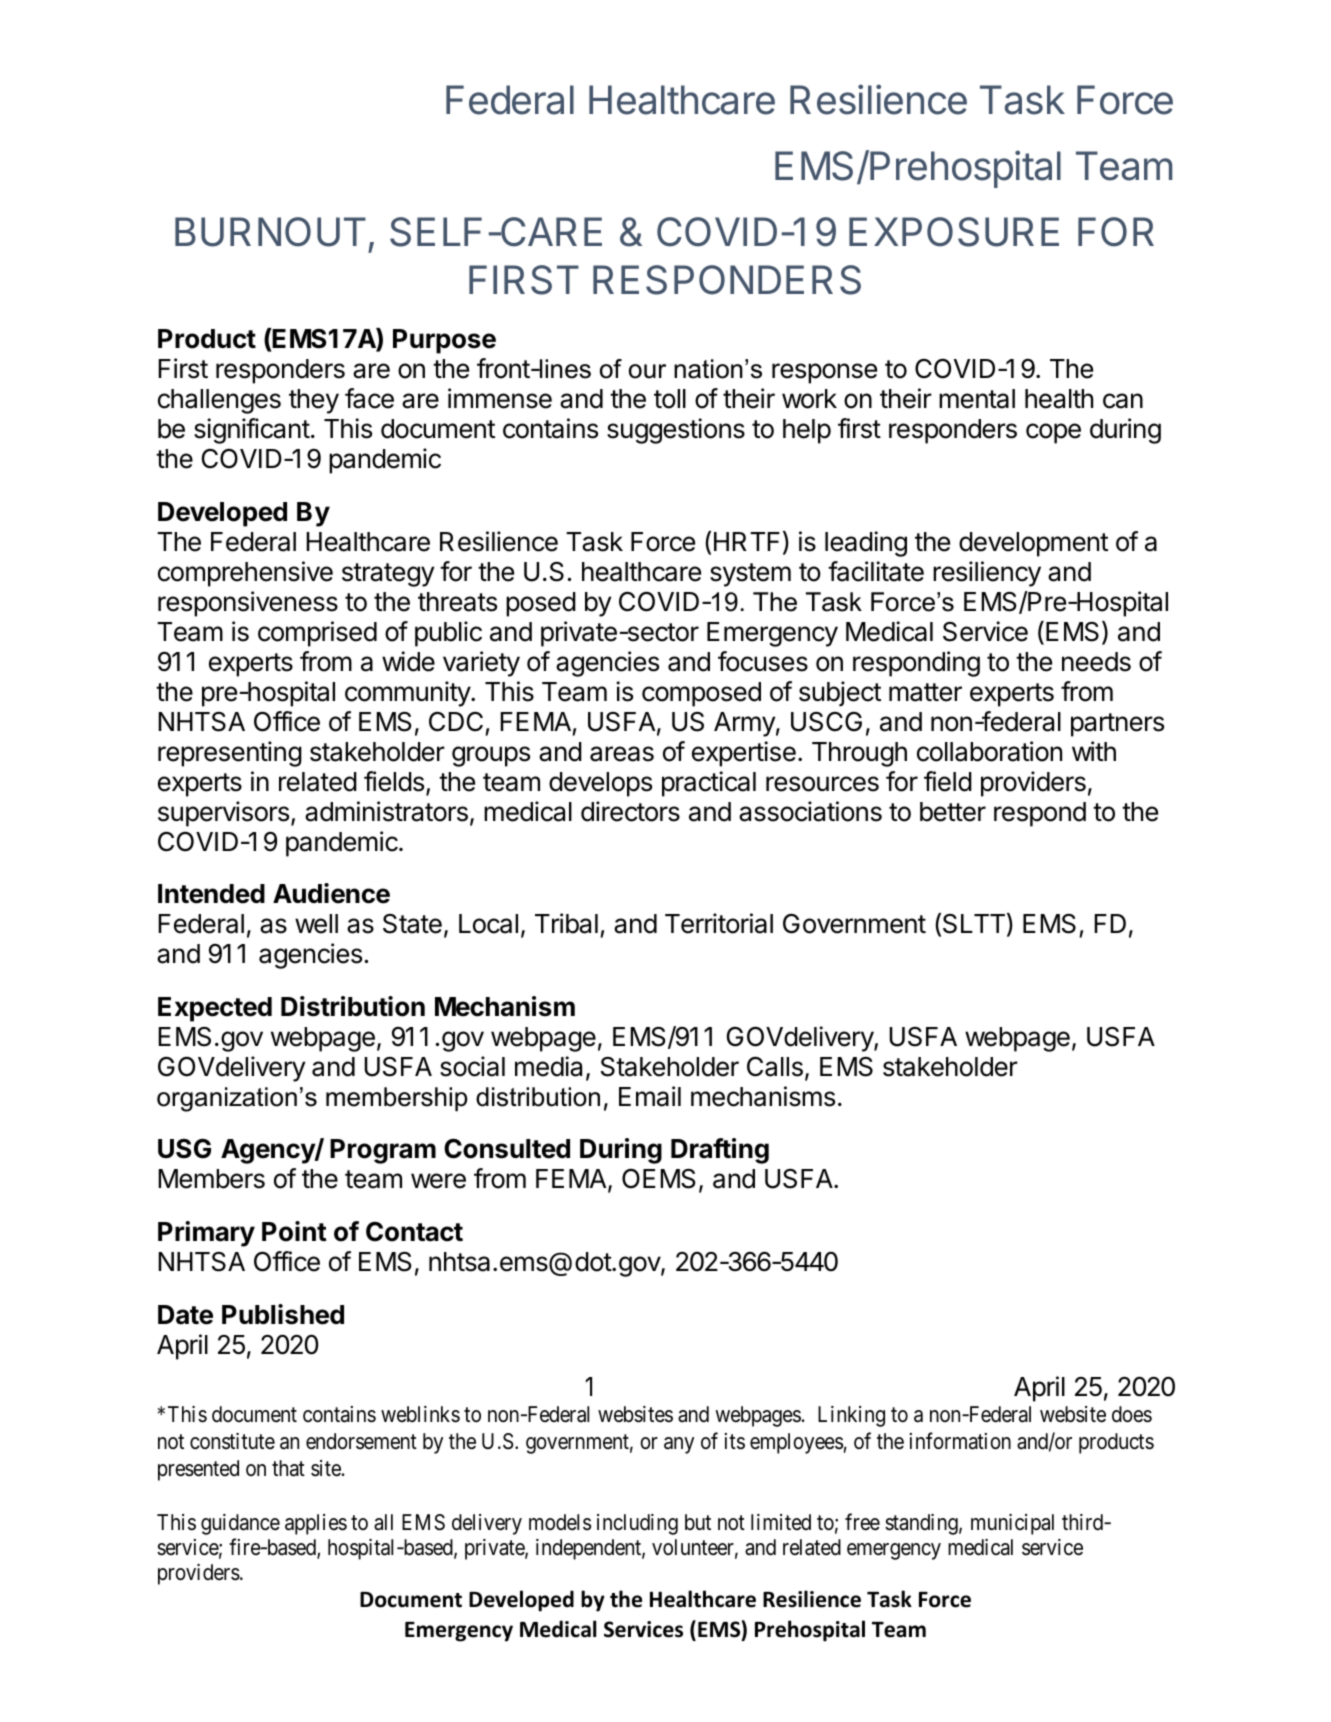 This screenshot has height=1722, width=1331. I want to click on BURNOUT, so click(270, 232).
